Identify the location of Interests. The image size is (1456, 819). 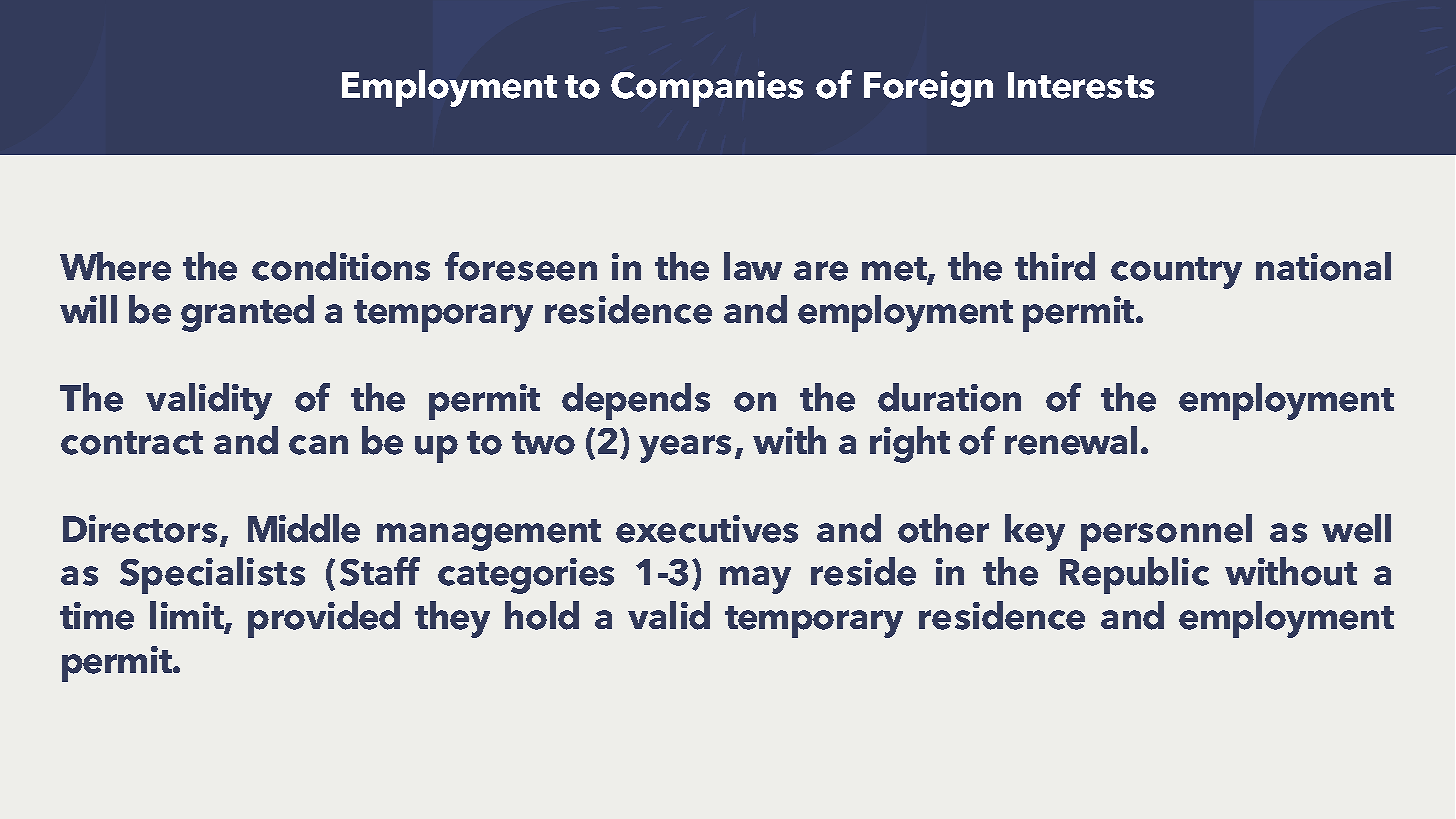
(1081, 85).
